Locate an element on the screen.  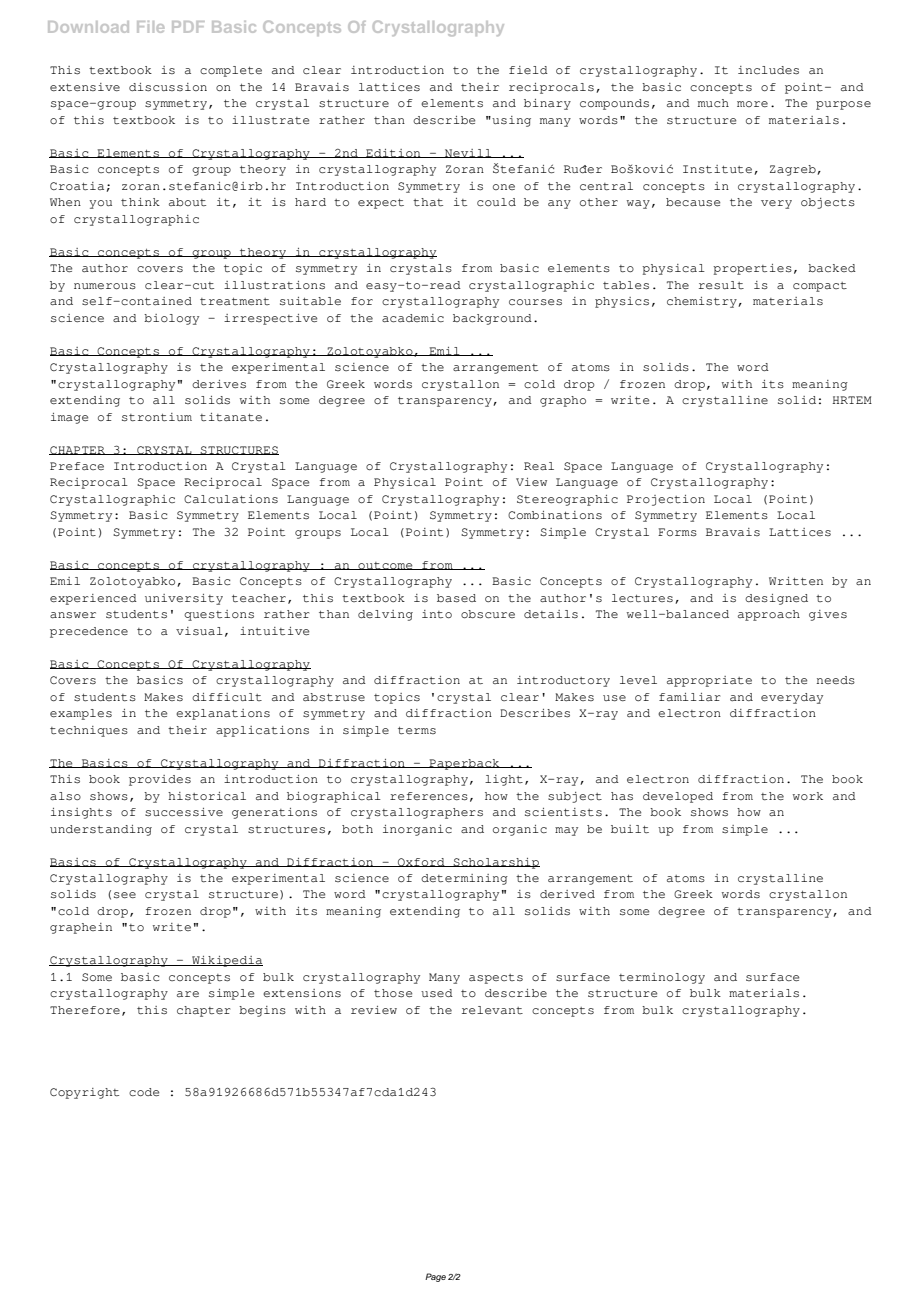
background is located at coordinates (492, 319).
